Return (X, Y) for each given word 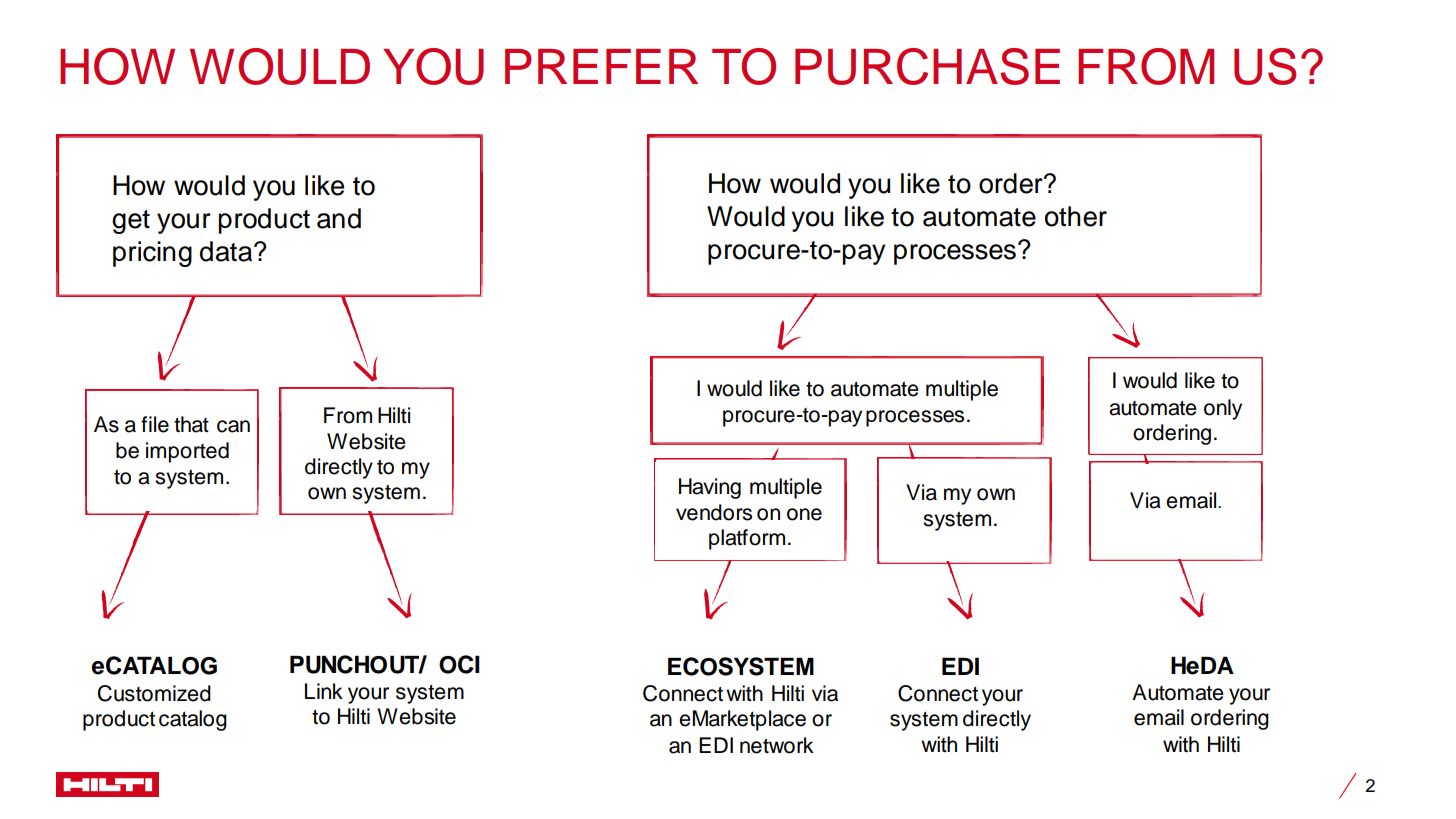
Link (324, 691)
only (1223, 409)
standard (298, 187)
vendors (714, 512)
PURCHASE (927, 66)
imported (187, 452)
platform (747, 539)
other (1076, 216)
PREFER (601, 66)
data (227, 251)
